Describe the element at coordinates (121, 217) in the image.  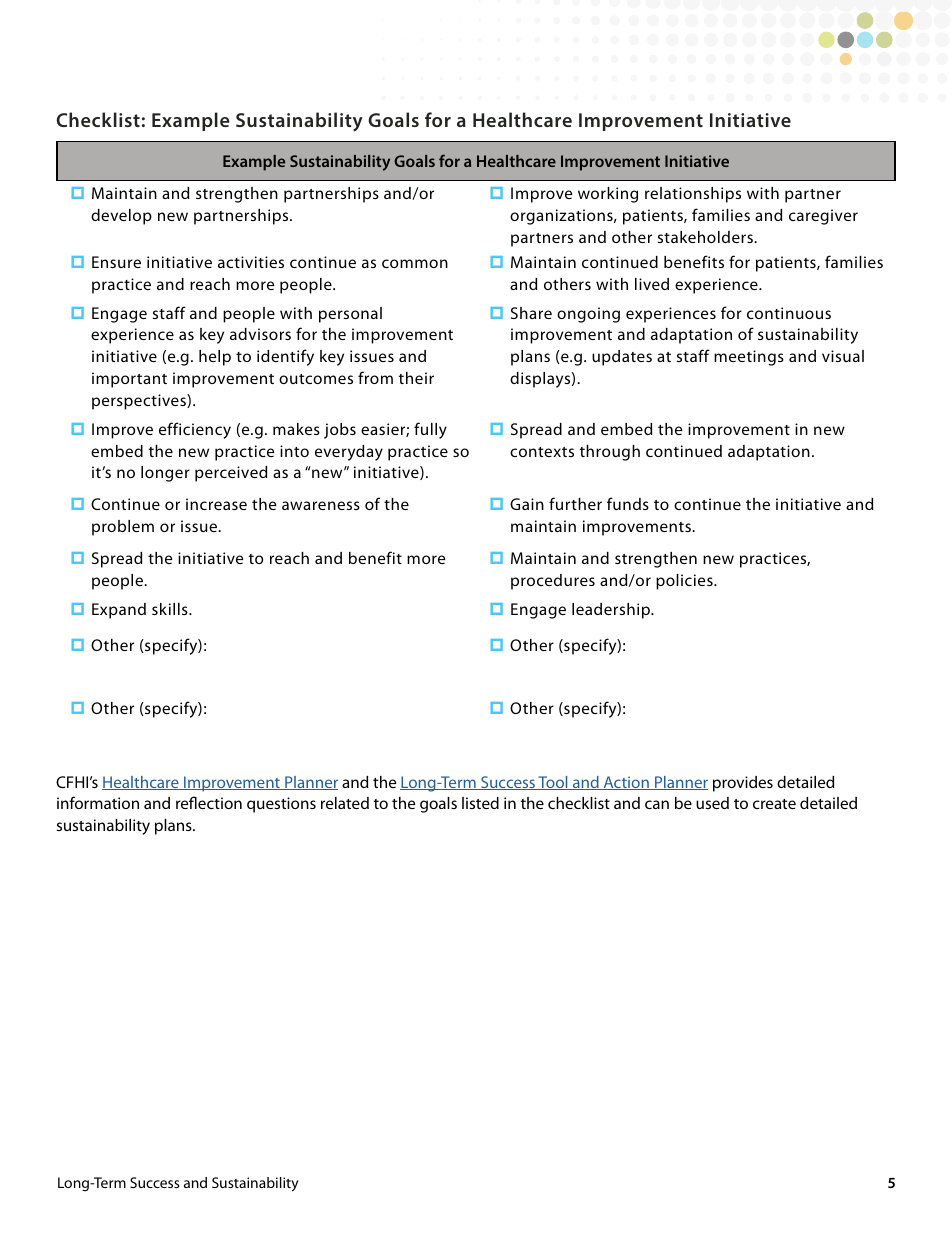
I see `develop` at that location.
